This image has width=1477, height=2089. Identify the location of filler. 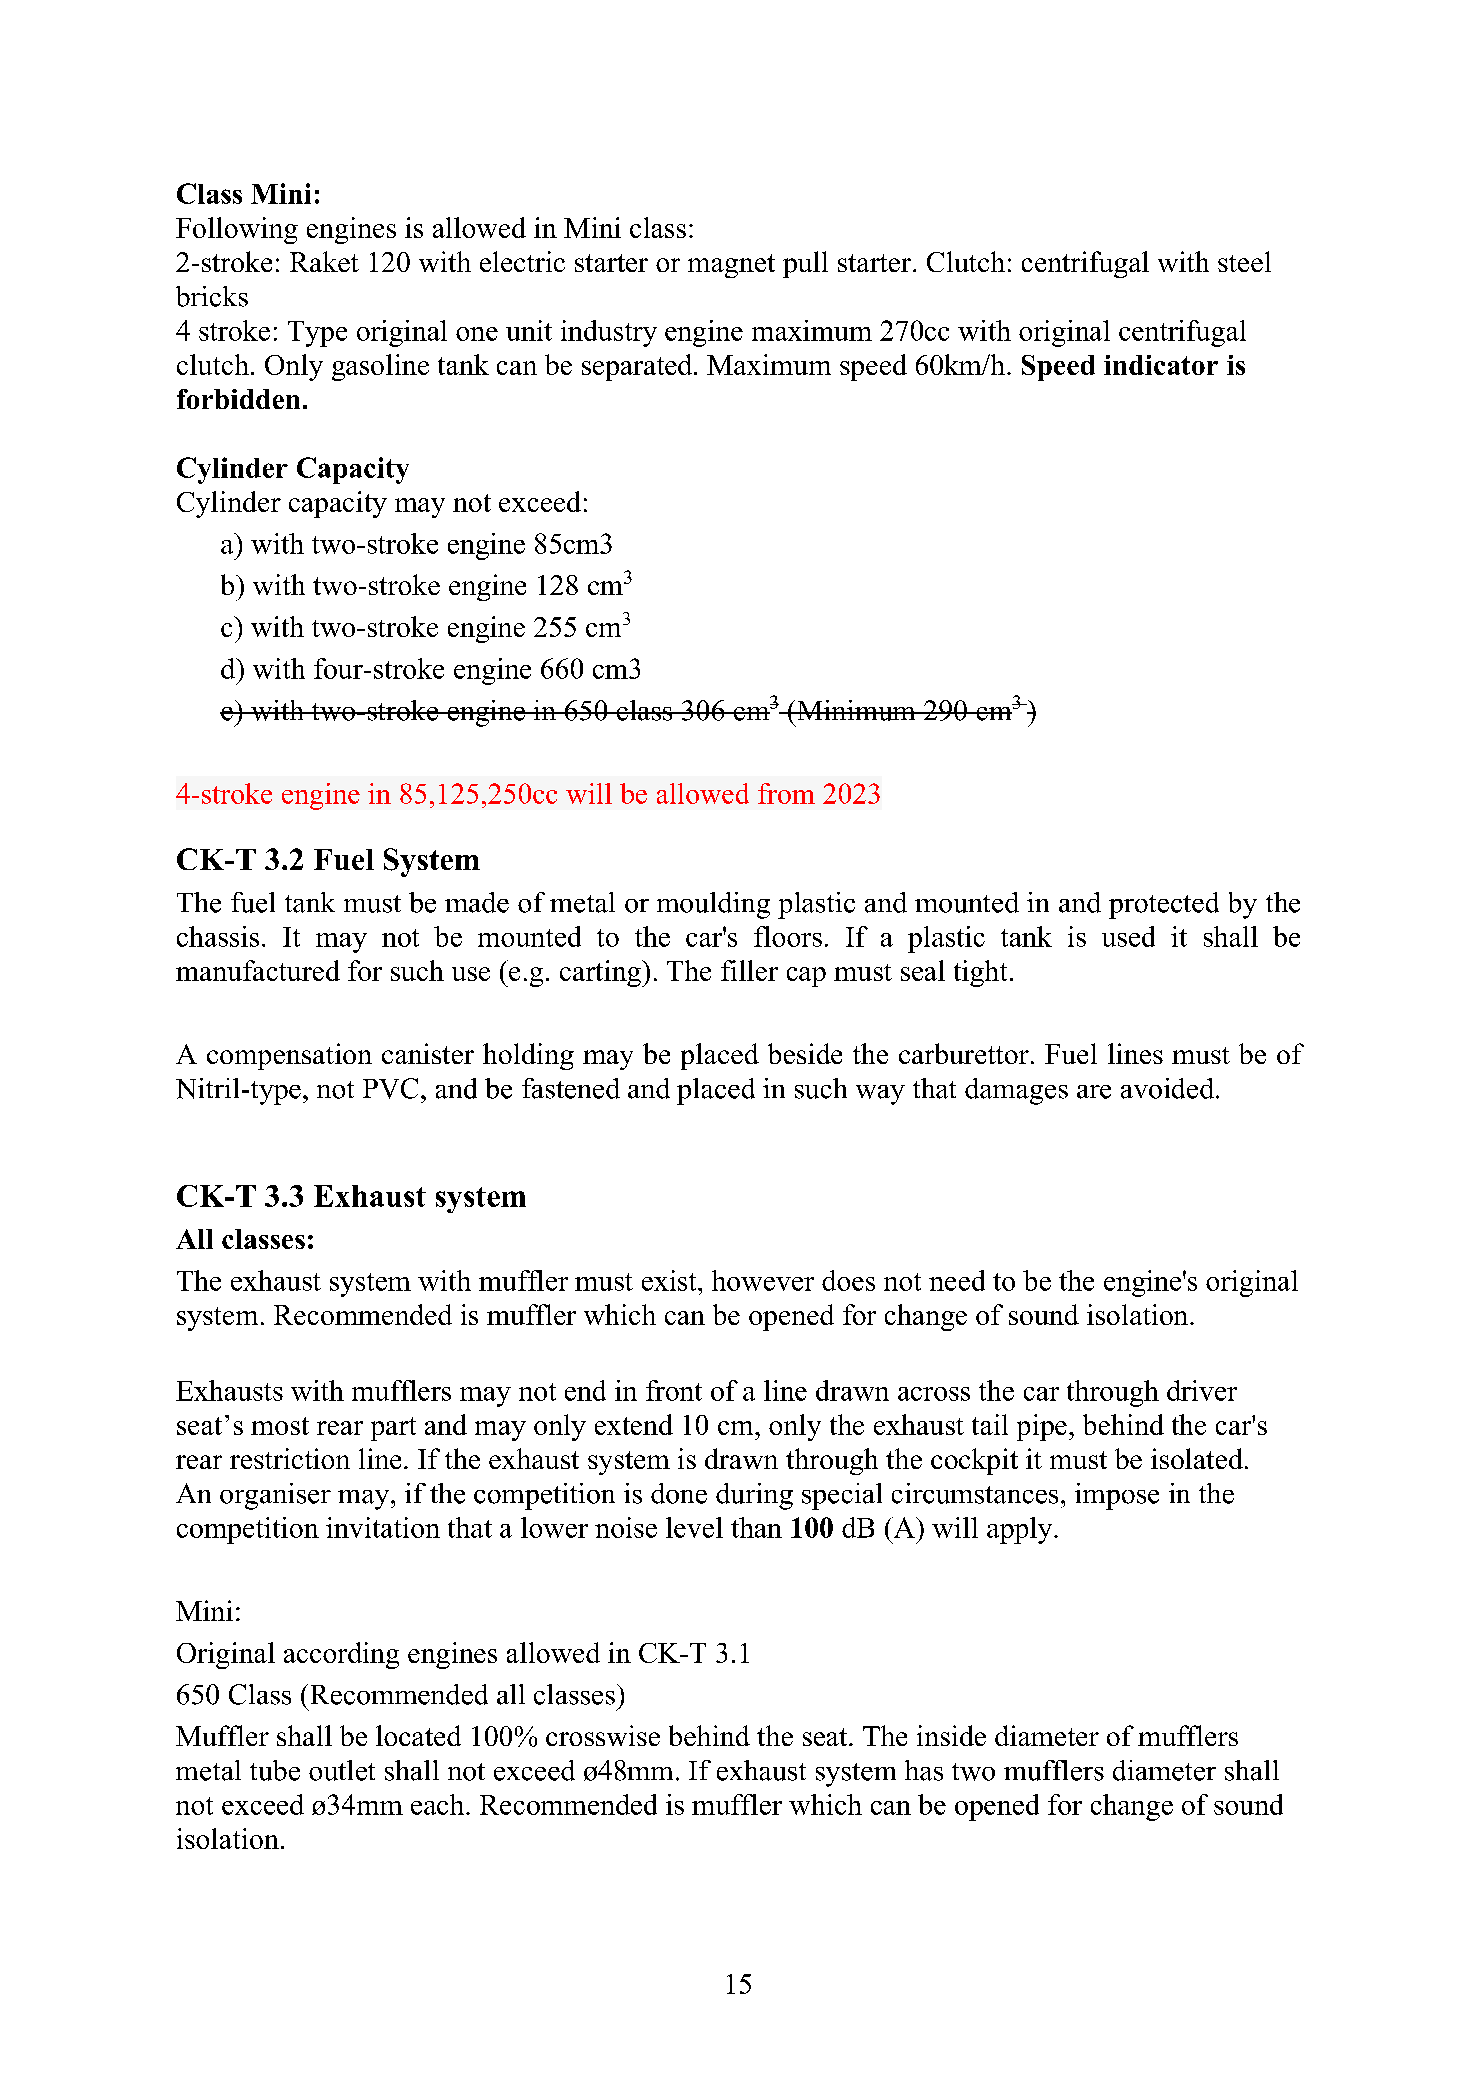
(749, 970).
